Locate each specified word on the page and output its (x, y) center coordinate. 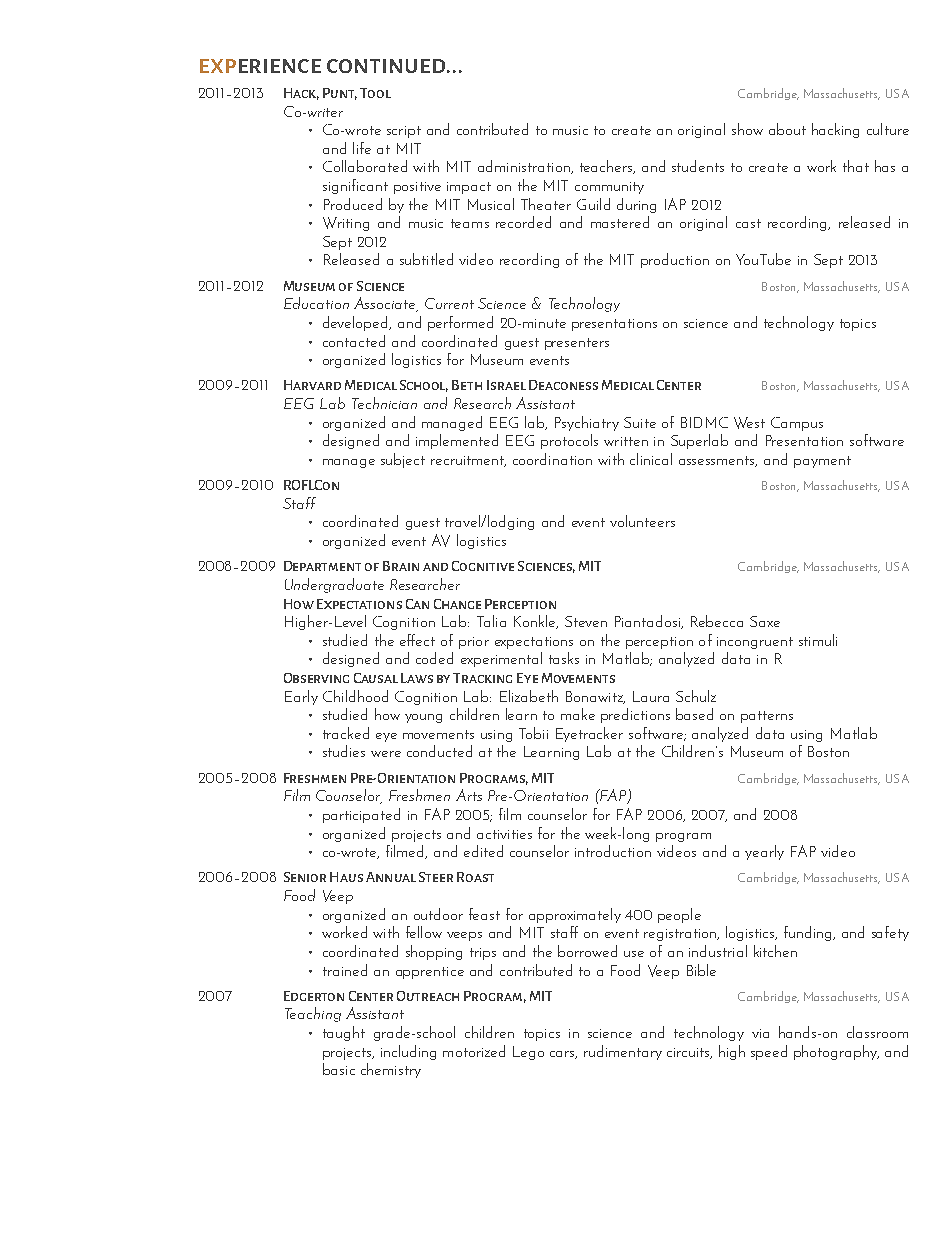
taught (344, 1033)
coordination (552, 459)
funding (809, 933)
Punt (340, 94)
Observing (316, 678)
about (787, 129)
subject (403, 460)
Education (316, 303)
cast (748, 223)
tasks (564, 658)
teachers (607, 167)
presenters (577, 344)
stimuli (818, 640)
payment (822, 462)
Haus (346, 877)
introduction (613, 851)
